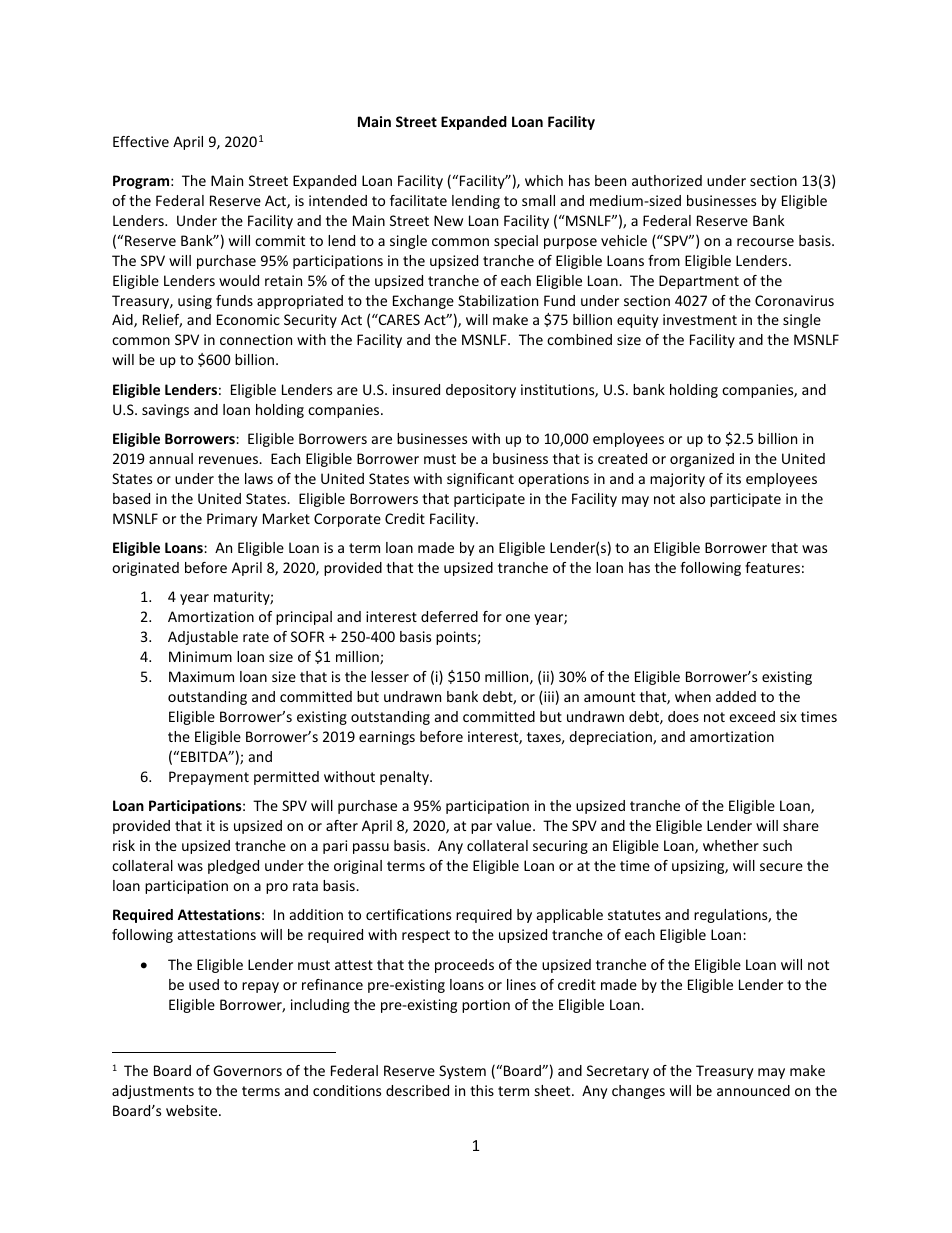 Image resolution: width=952 pixels, height=1233 pixels. Describe the element at coordinates (667, 180) in the screenshot. I see `authorized` at that location.
